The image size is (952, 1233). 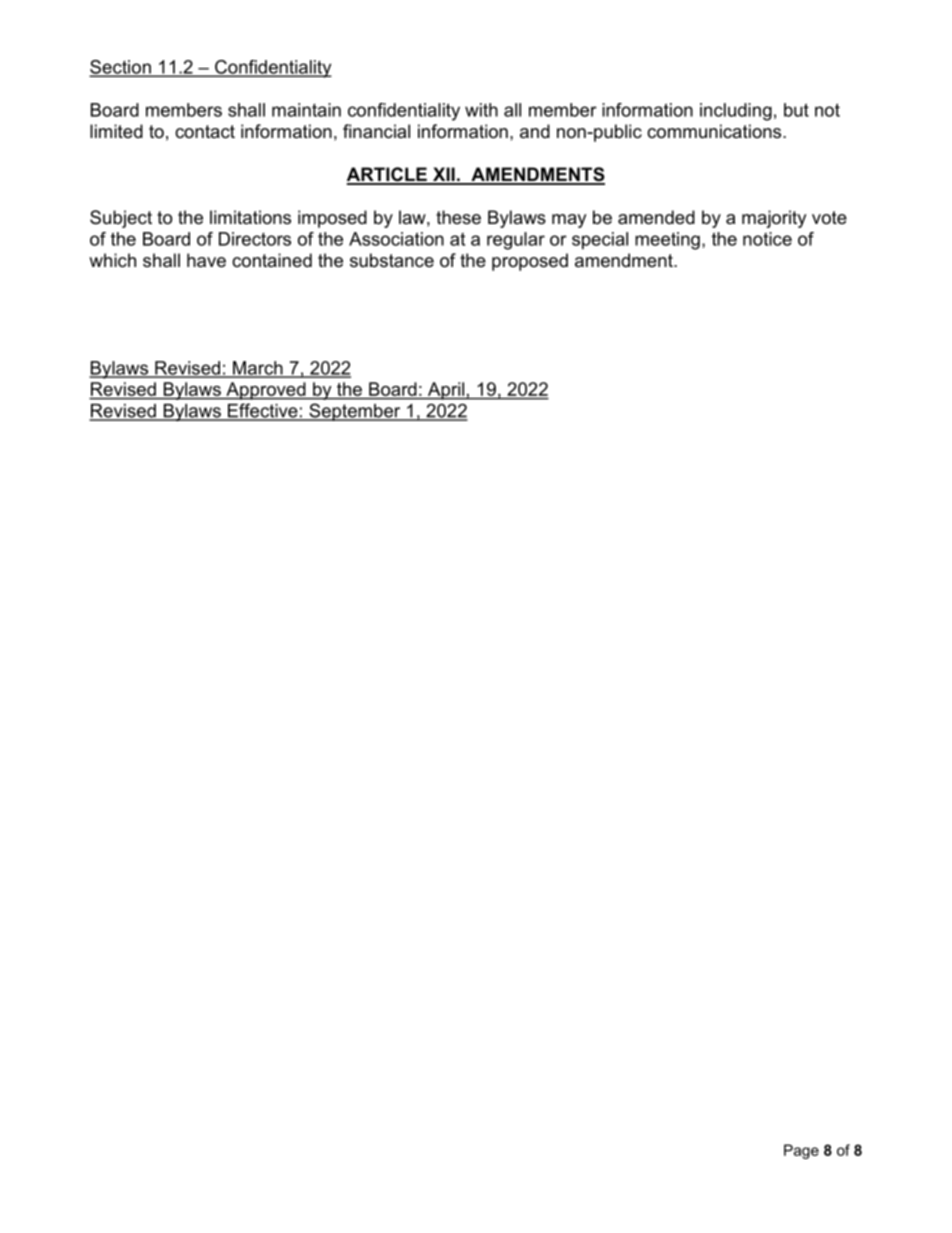 I want to click on with, so click(x=481, y=110).
